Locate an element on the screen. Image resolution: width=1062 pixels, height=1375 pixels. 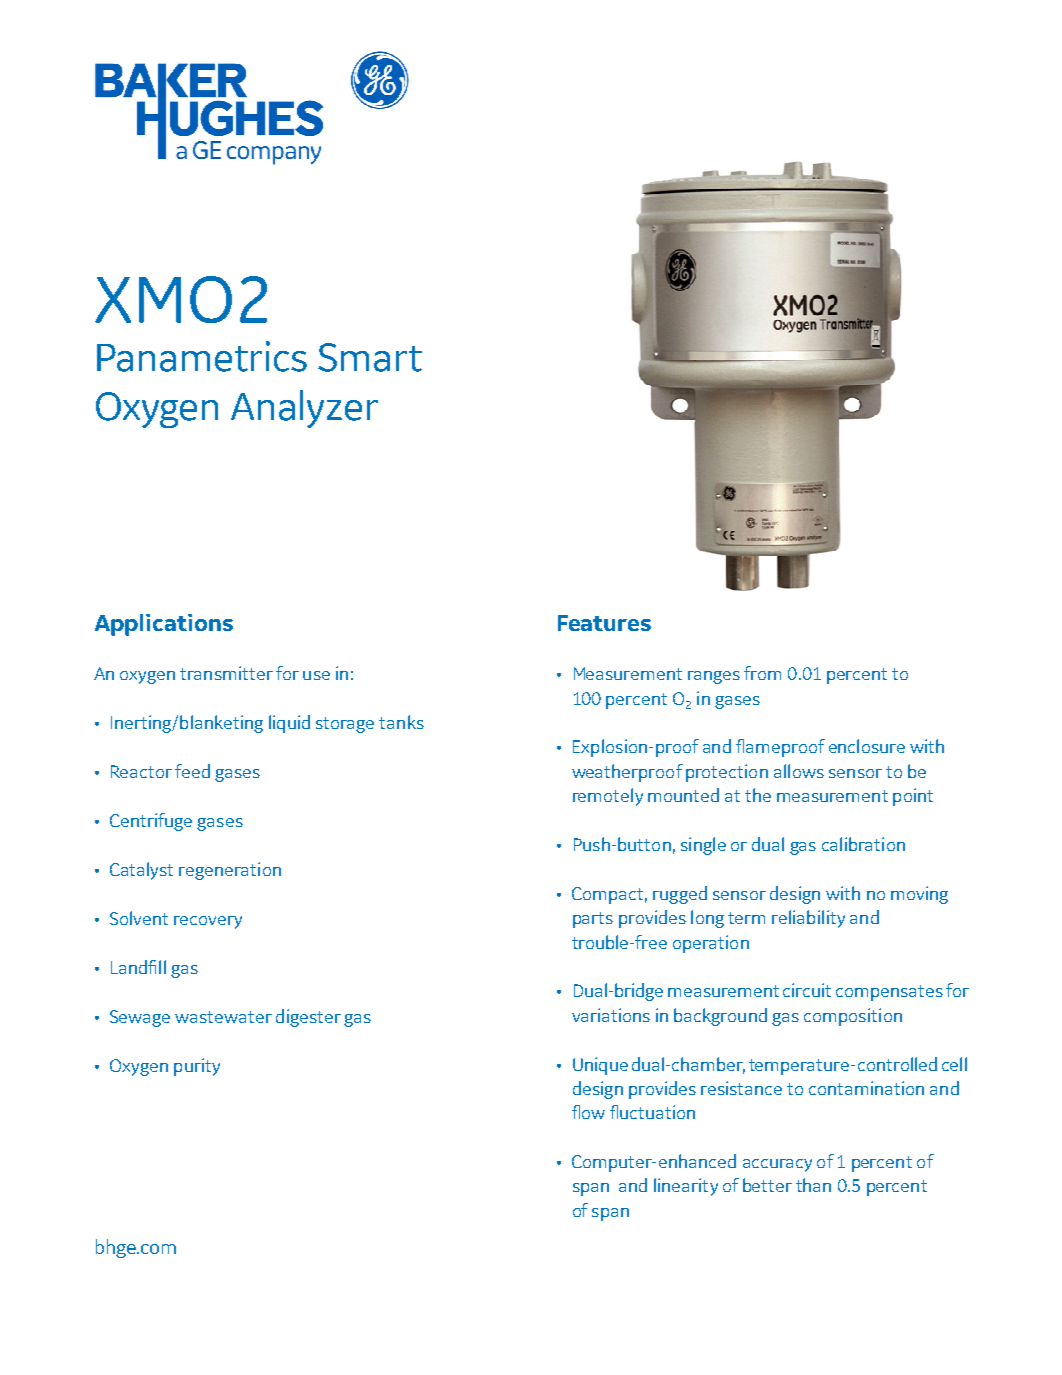
transmitter is located at coordinates (226, 673).
